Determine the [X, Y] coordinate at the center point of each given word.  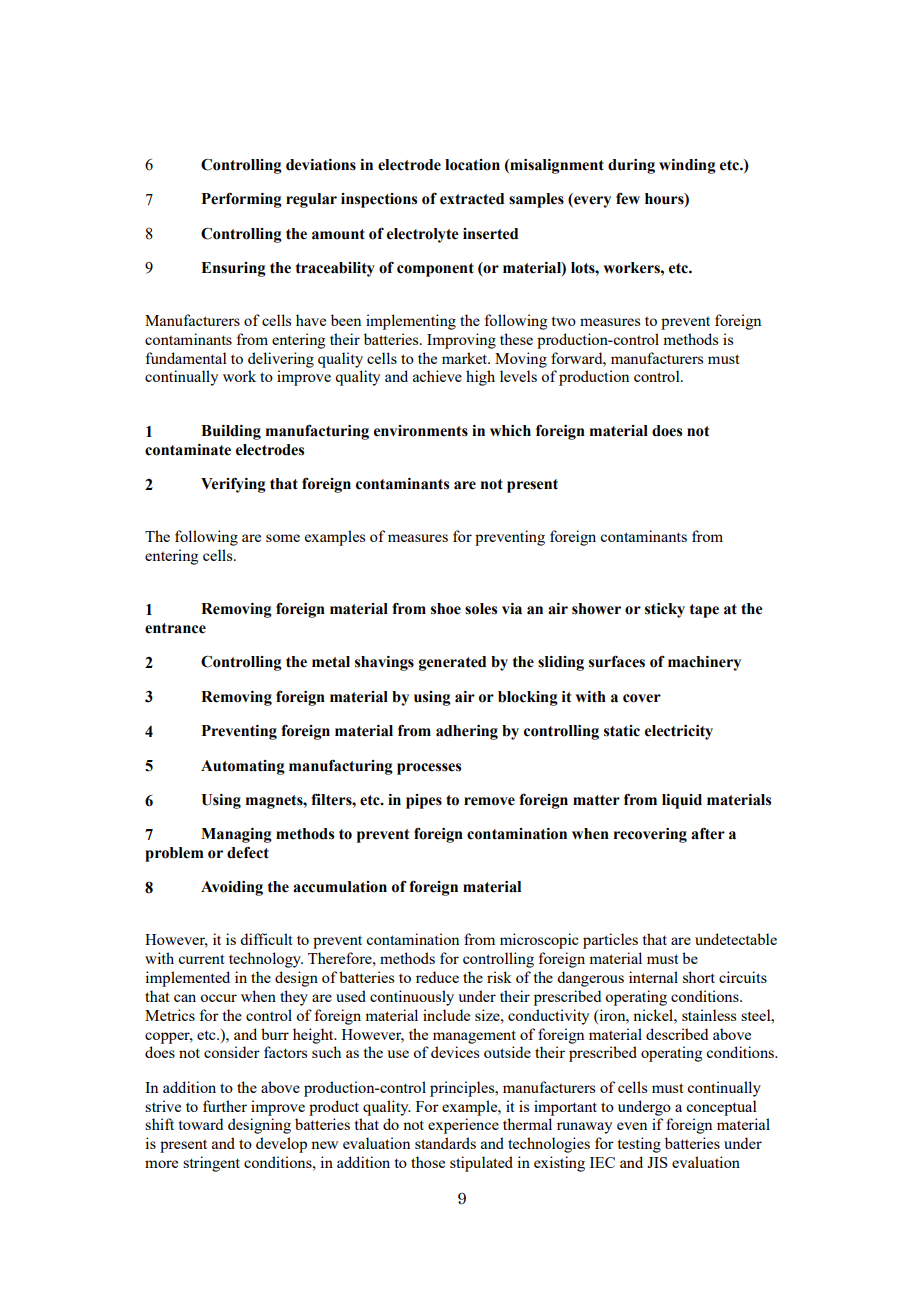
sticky [665, 610]
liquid [682, 801]
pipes [424, 801]
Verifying [233, 485]
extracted [472, 199]
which [510, 431]
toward [201, 1124]
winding [687, 166]
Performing [242, 200]
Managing [236, 835]
